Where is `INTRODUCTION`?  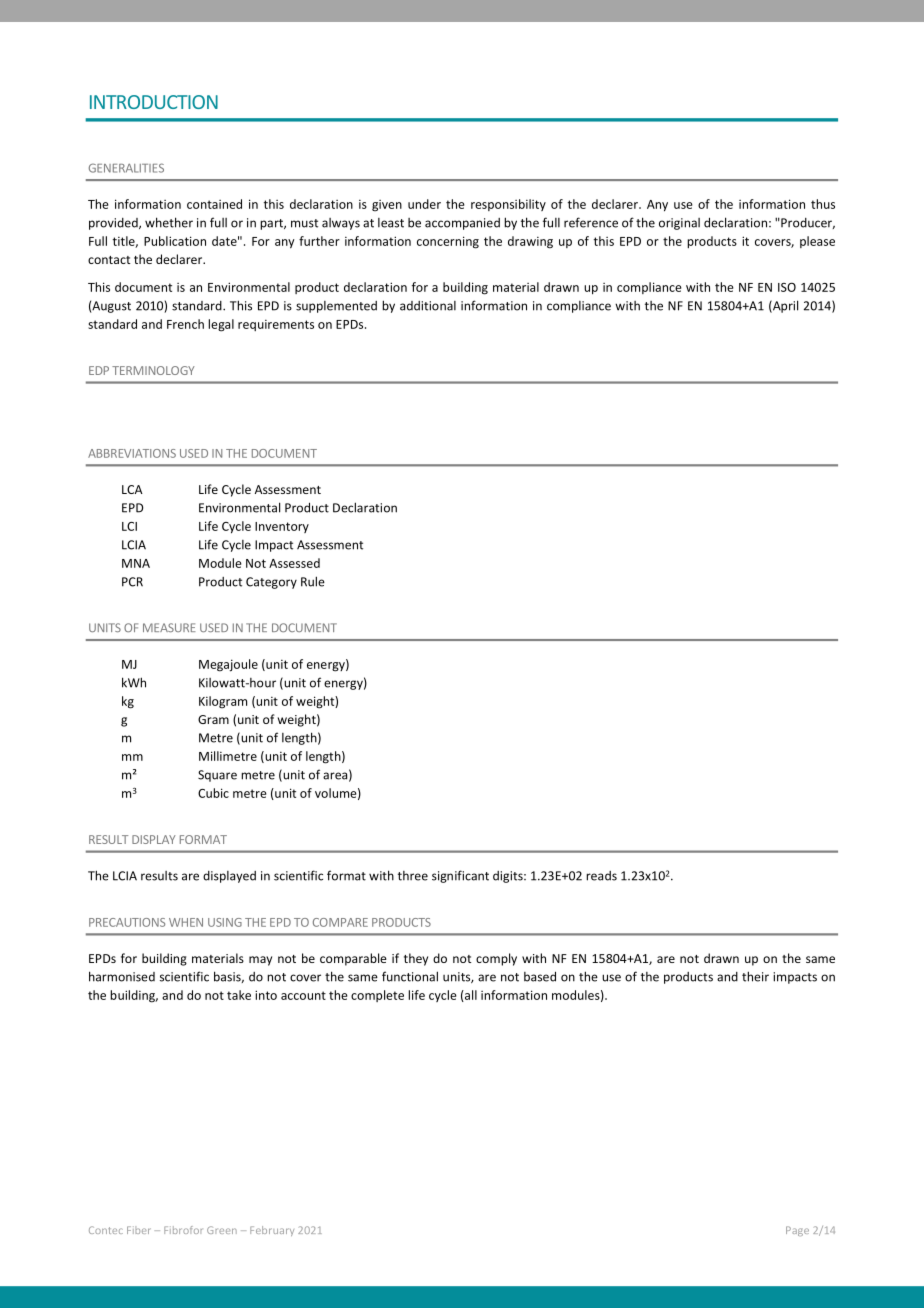
INTRODUCTION is located at coordinates (154, 102).
